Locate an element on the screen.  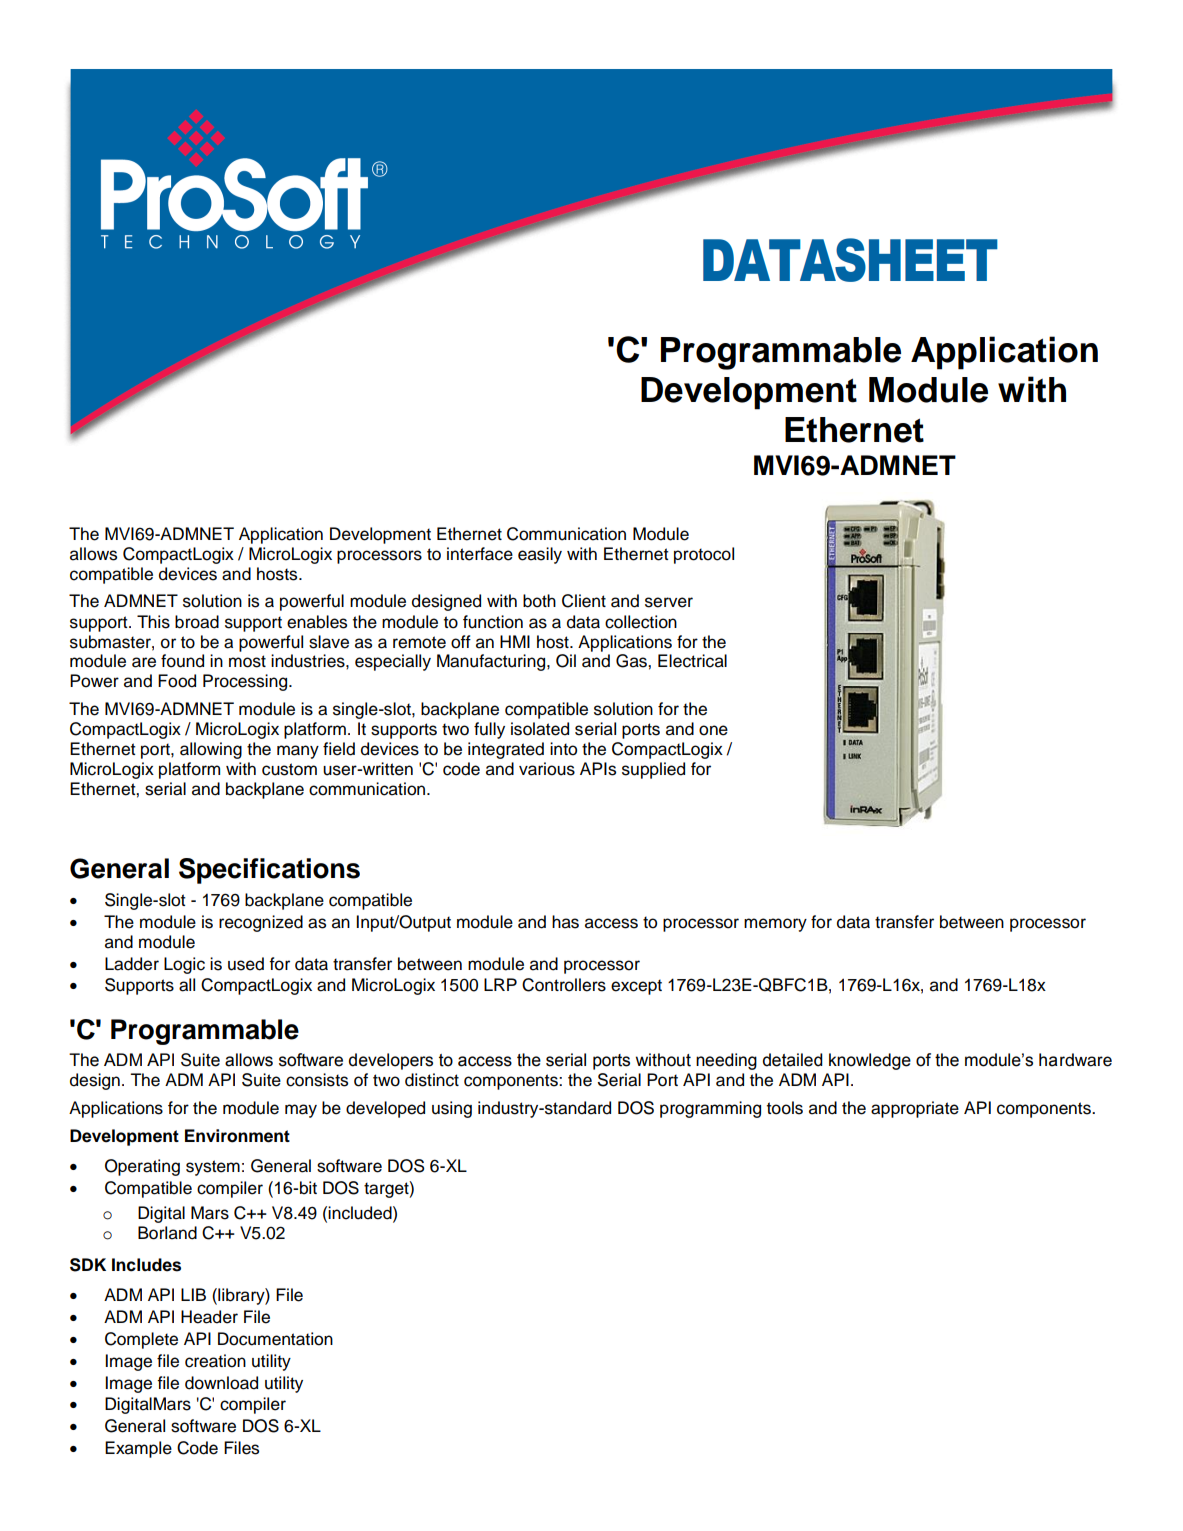
knowledge is located at coordinates (870, 1061).
